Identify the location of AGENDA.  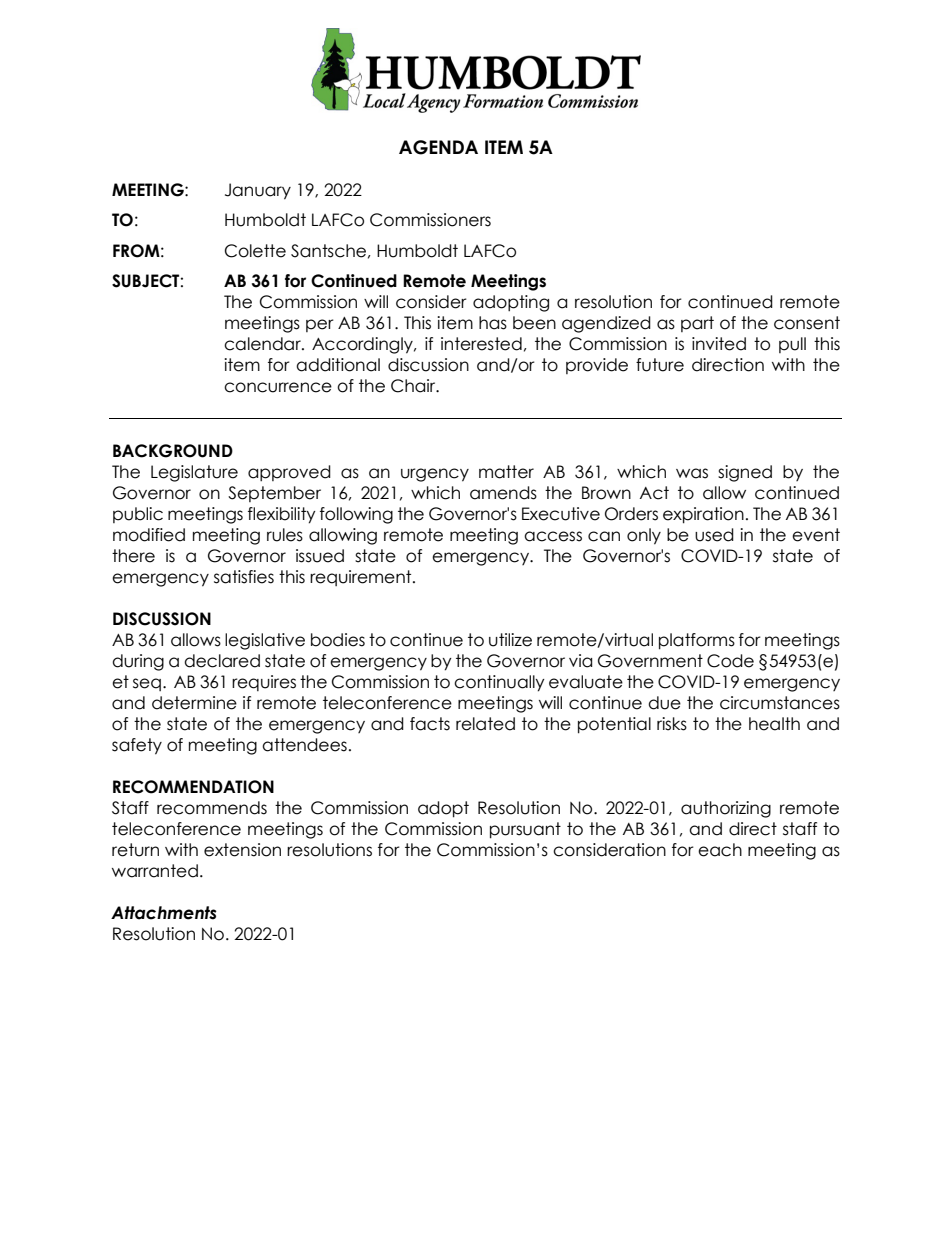
(438, 147).
